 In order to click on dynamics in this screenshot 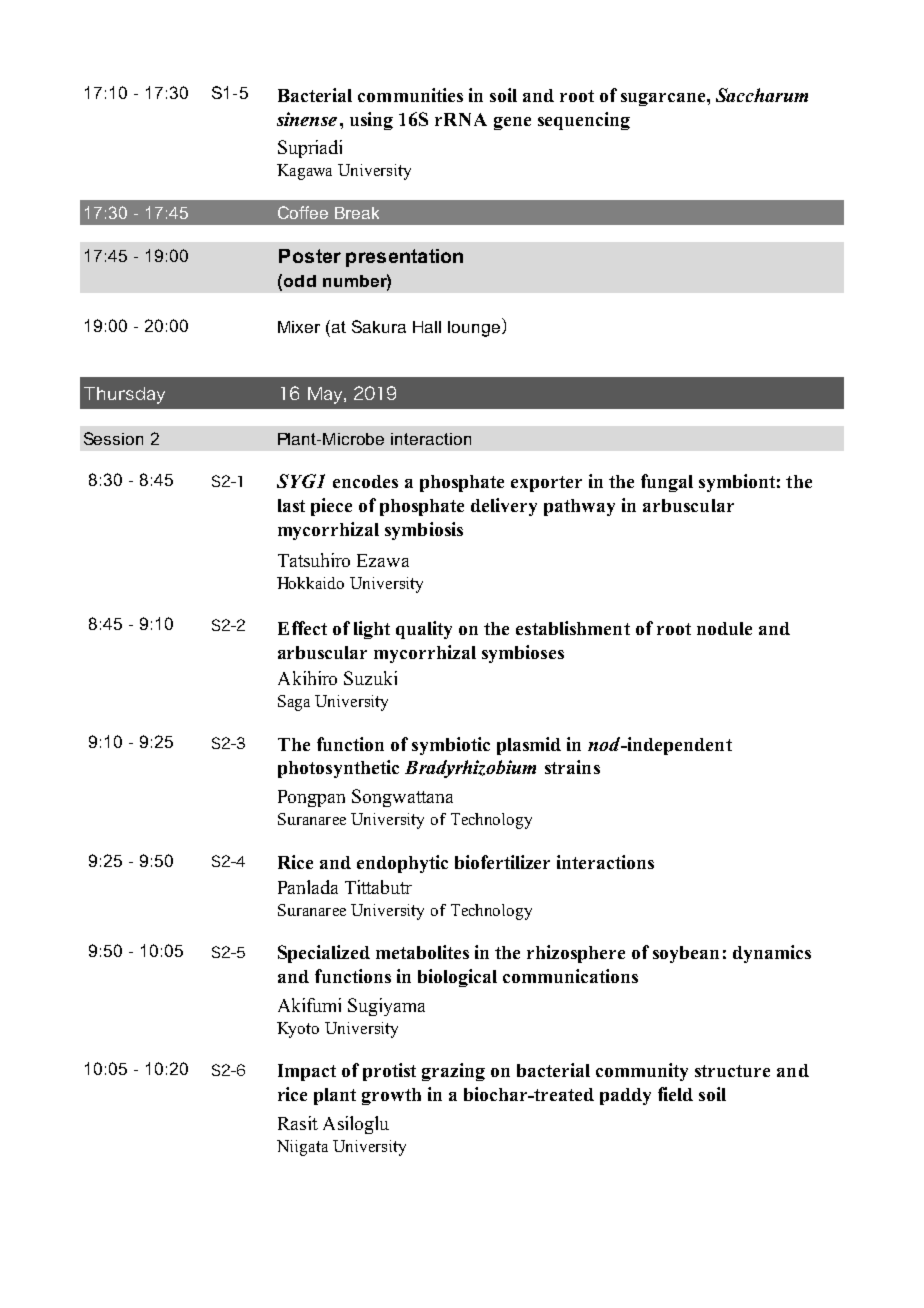, I will do `click(772, 954)`.
